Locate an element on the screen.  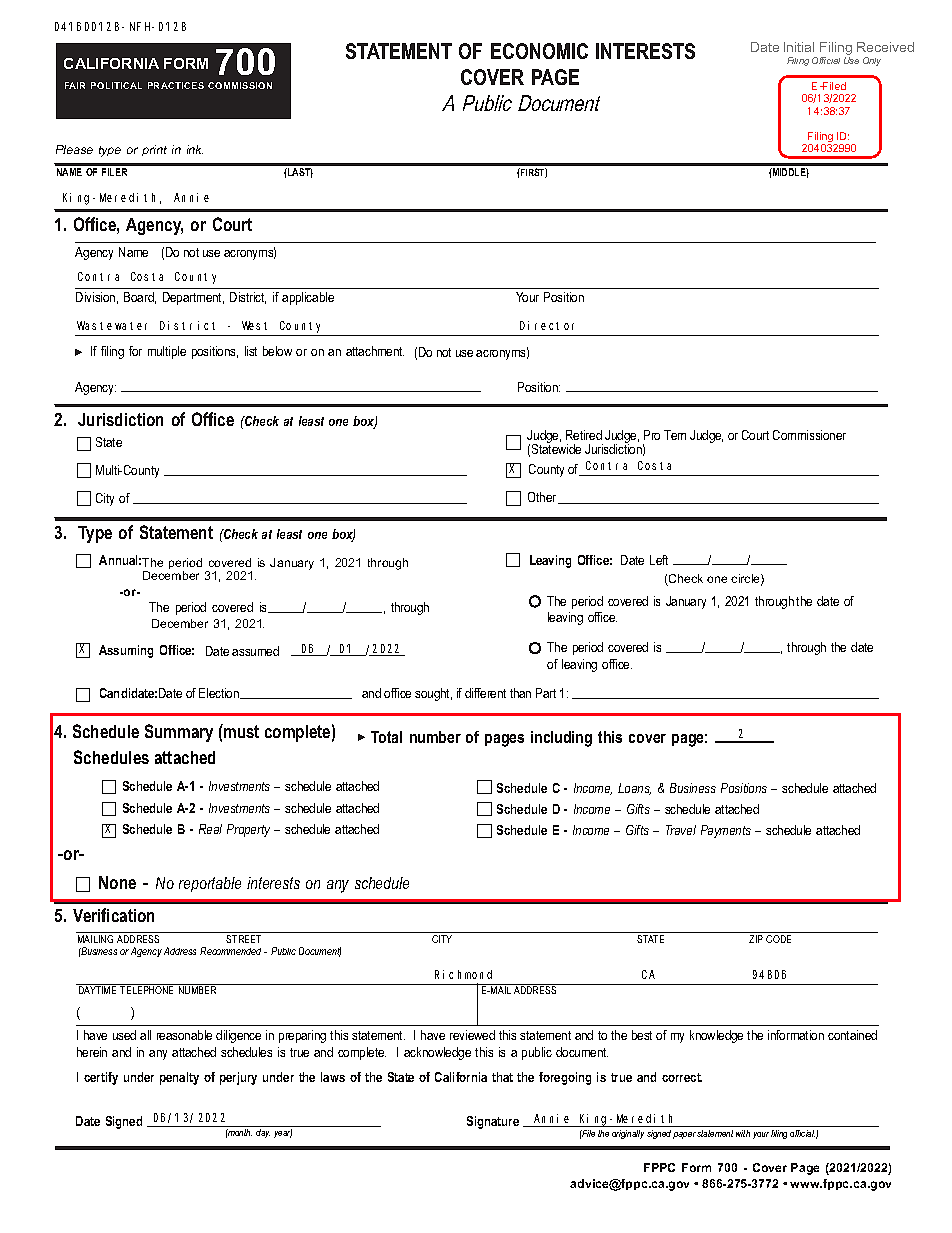
Retired is located at coordinates (584, 435).
